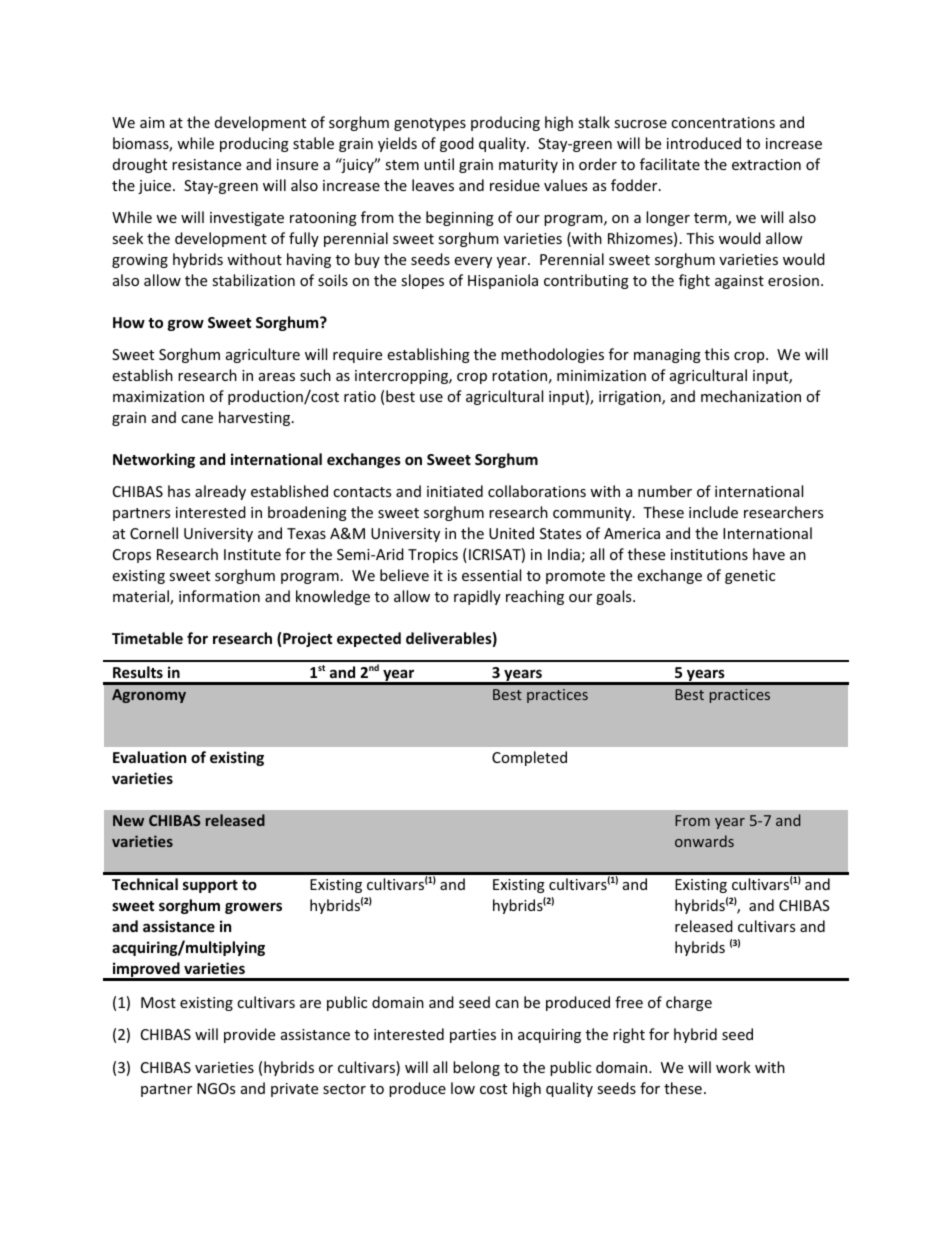 The width and height of the page is (952, 1233). What do you see at coordinates (476, 1068) in the page?
I see `belong` at bounding box center [476, 1068].
